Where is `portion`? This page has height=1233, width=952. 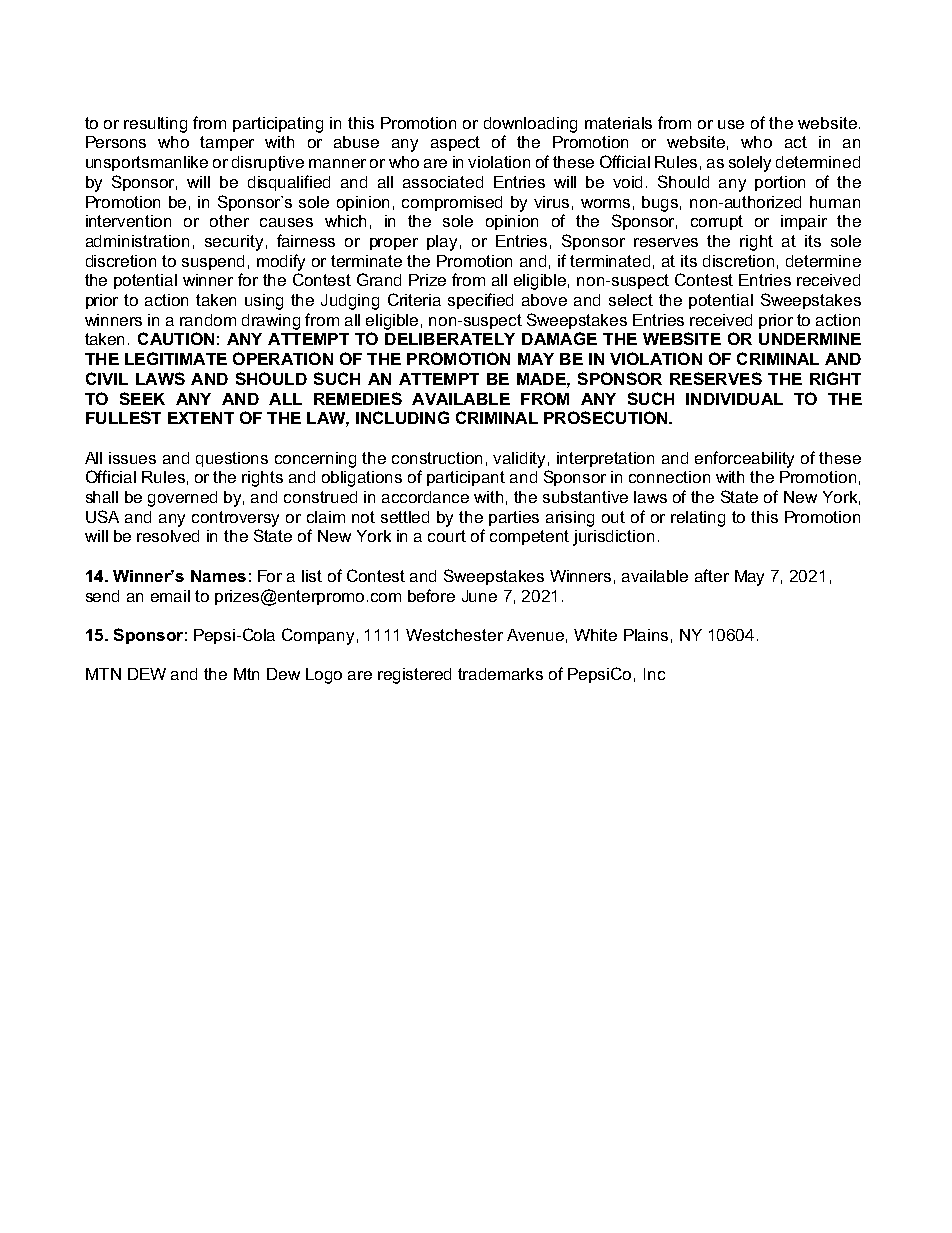
portion is located at coordinates (780, 183).
